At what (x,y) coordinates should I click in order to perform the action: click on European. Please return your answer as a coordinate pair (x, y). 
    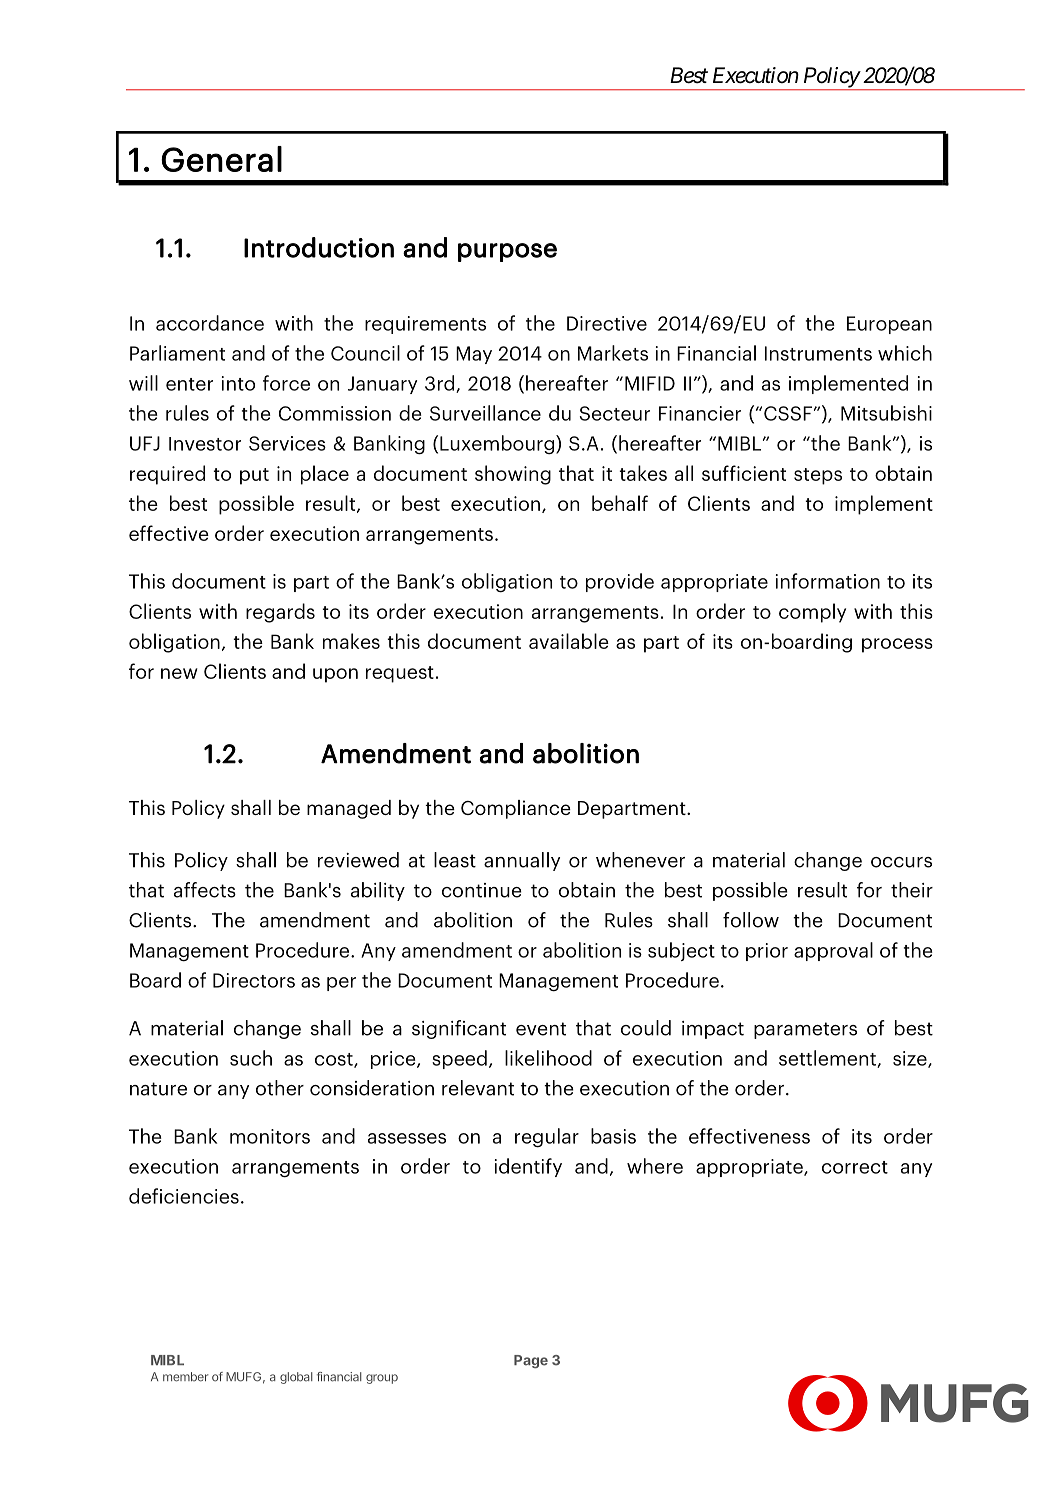
    Looking at the image, I should click on (889, 325).
